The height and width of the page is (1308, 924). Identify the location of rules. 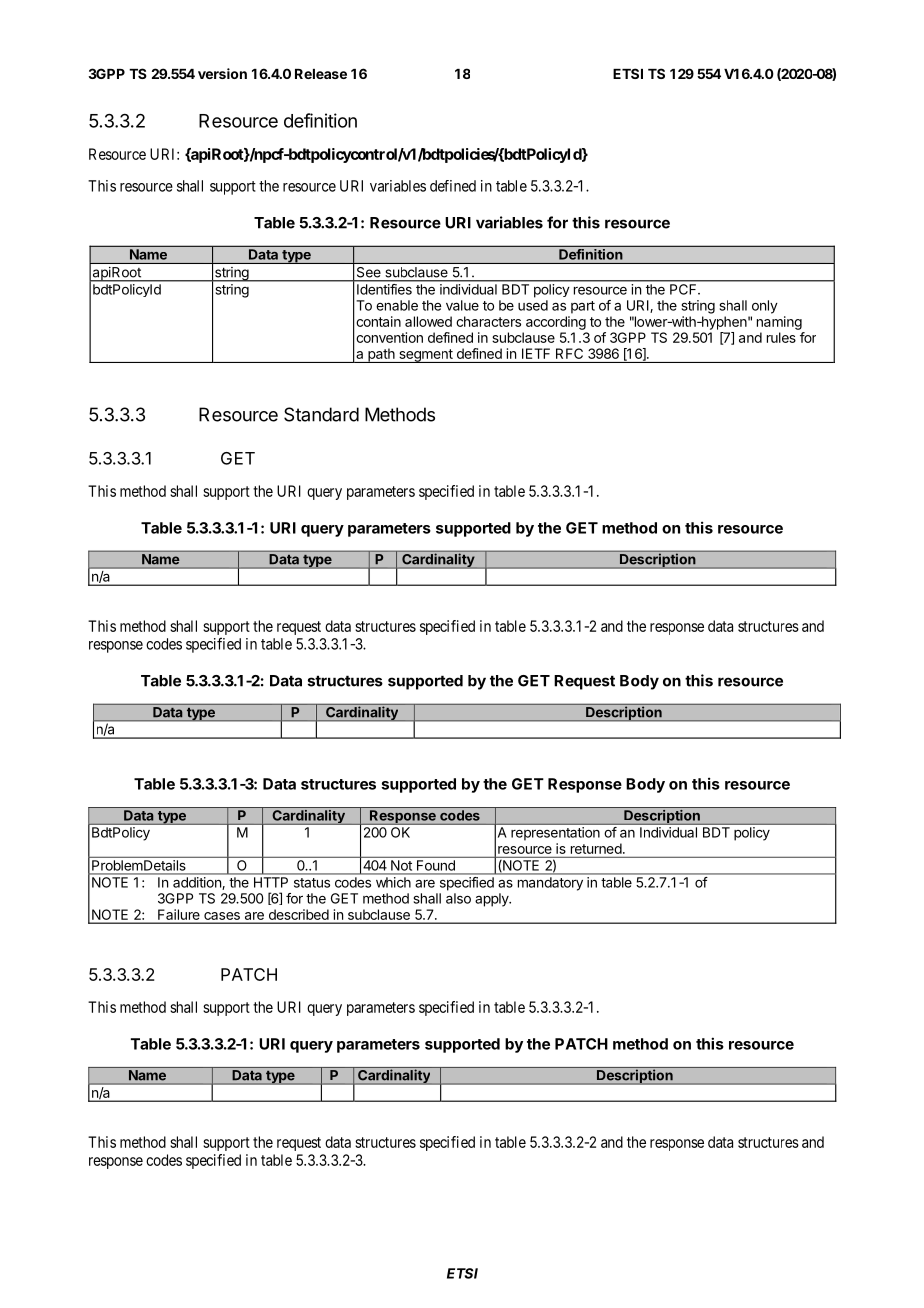
(781, 337).
